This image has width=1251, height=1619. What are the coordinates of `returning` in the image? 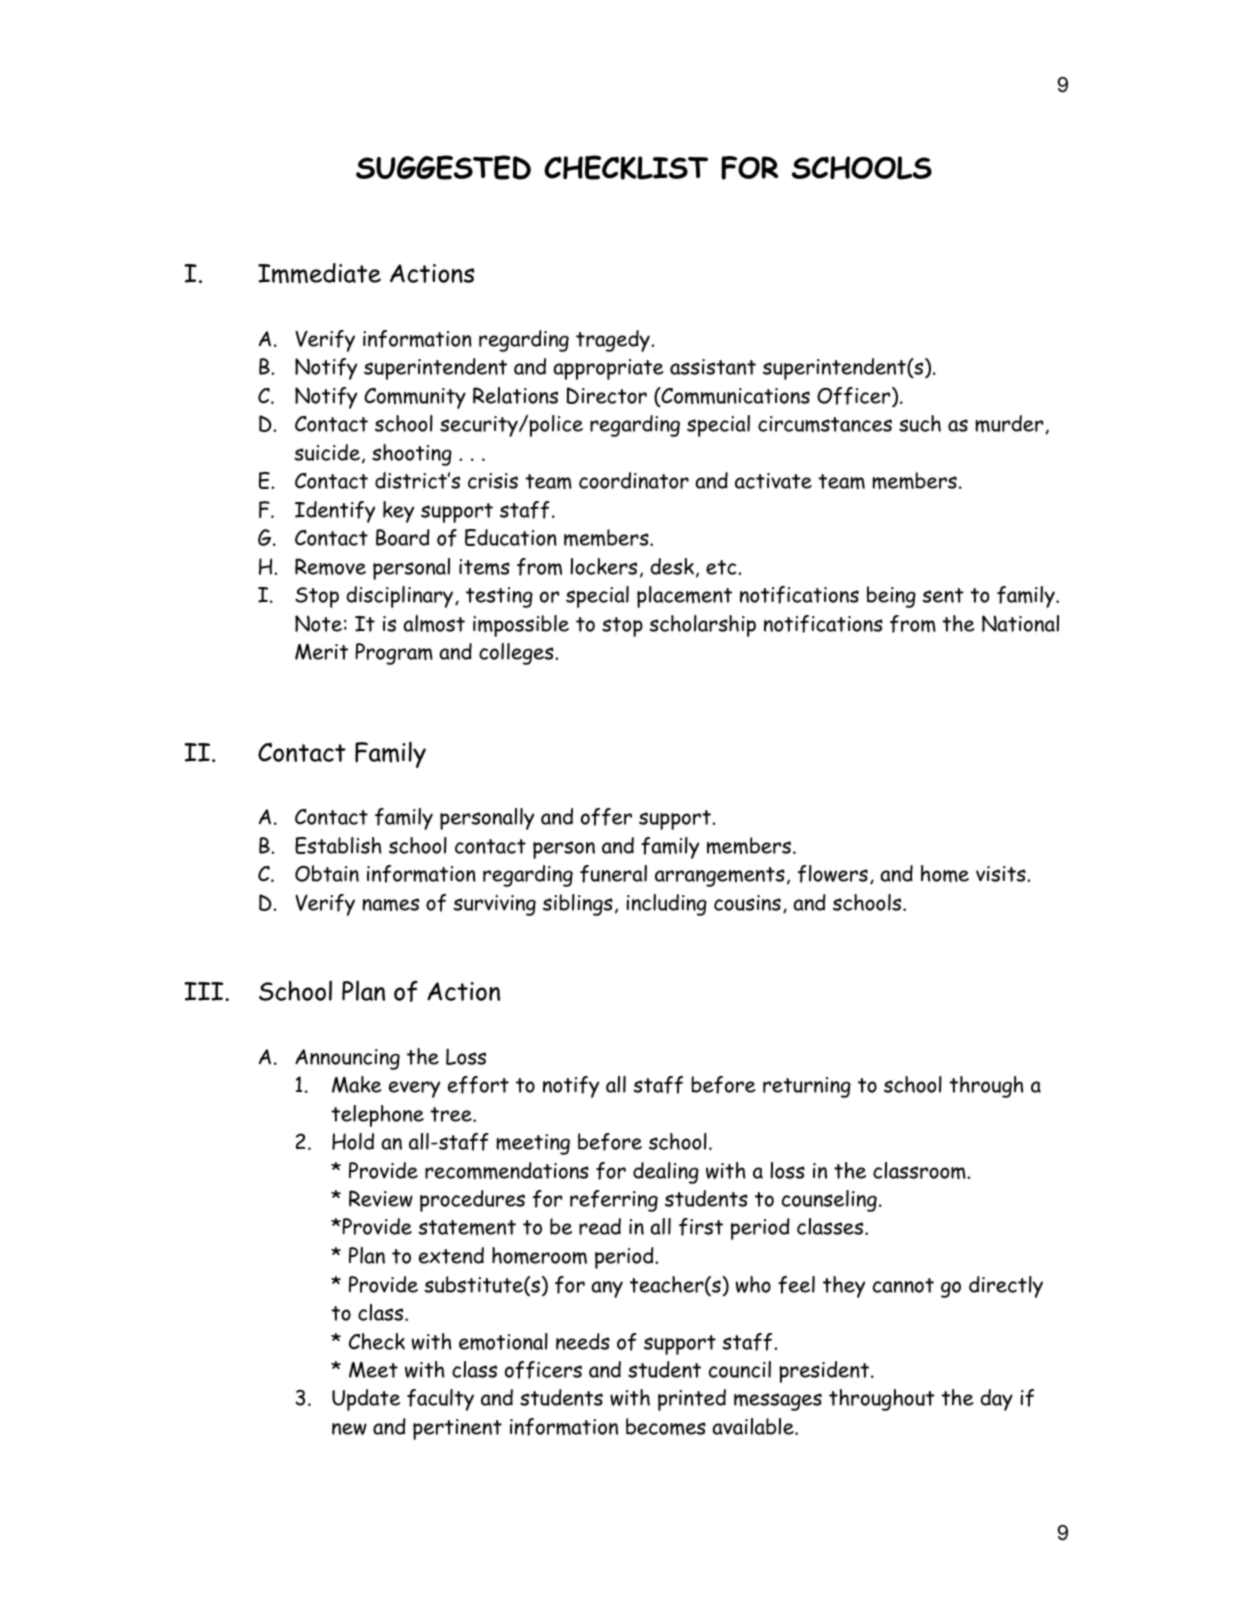 It's located at (807, 1087).
